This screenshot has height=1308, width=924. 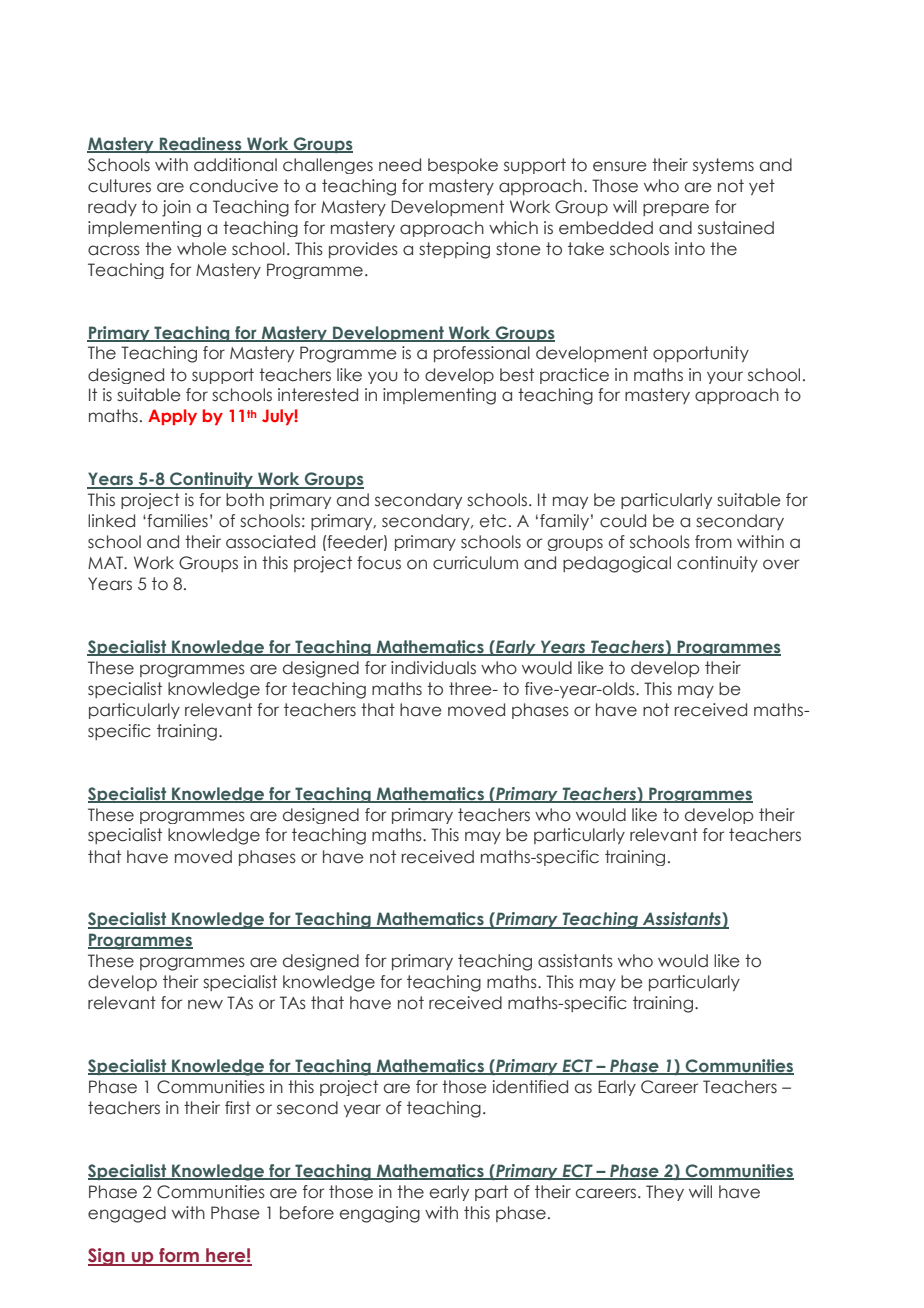 I want to click on families, so click(x=177, y=521).
